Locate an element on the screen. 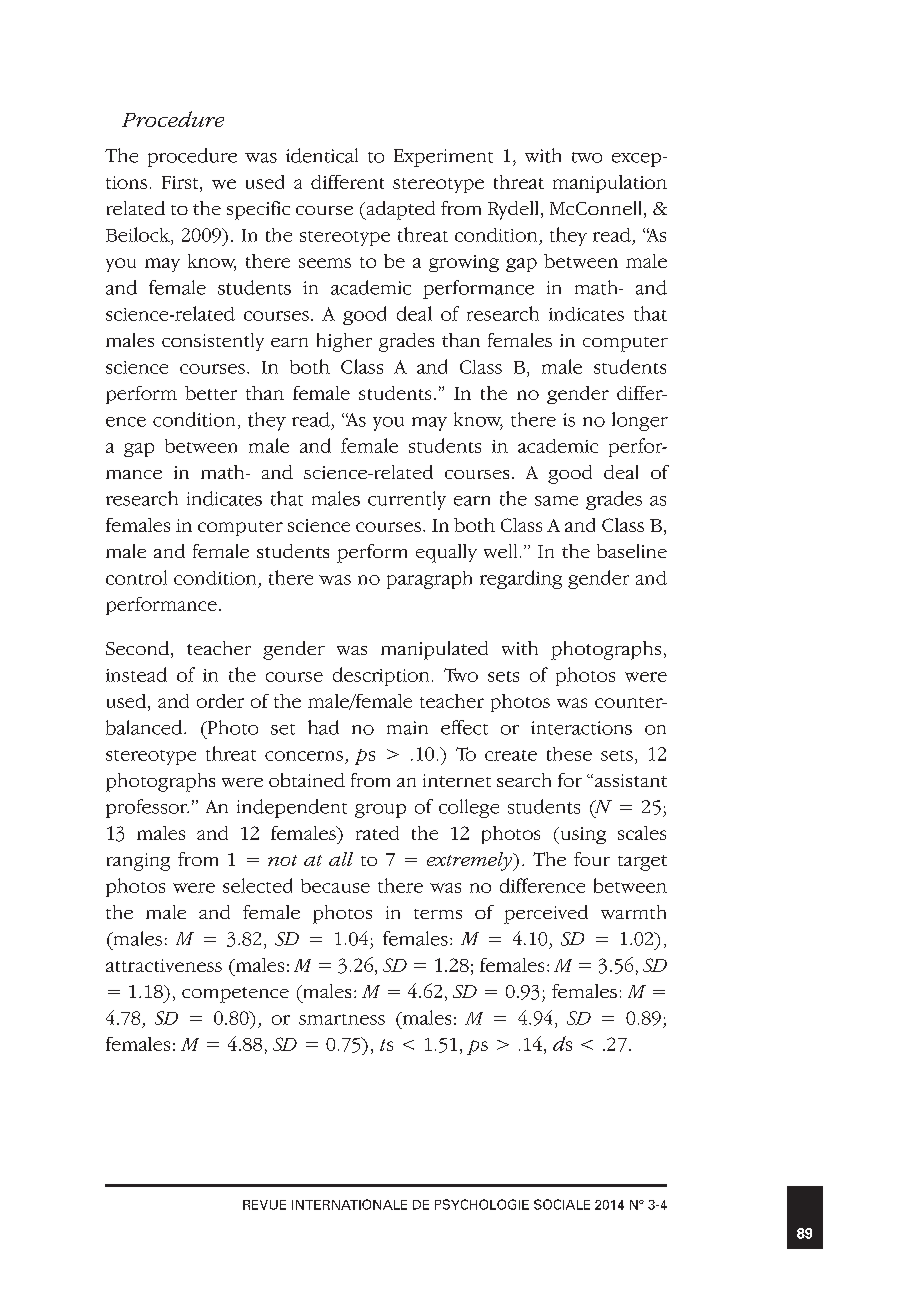  manipulation is located at coordinates (610, 184).
